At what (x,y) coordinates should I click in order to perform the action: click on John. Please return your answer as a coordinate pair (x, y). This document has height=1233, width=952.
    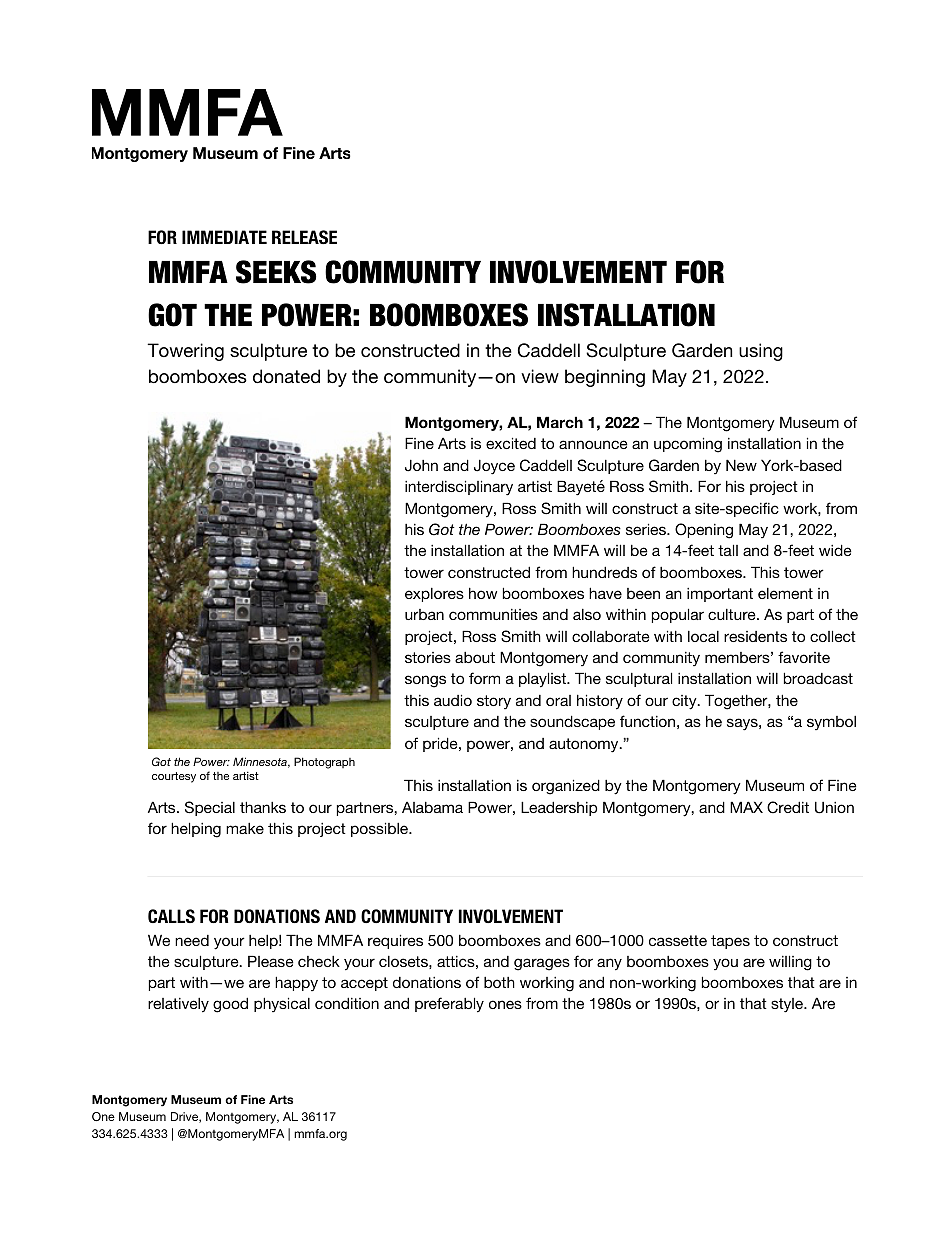
    Looking at the image, I should click on (421, 465).
